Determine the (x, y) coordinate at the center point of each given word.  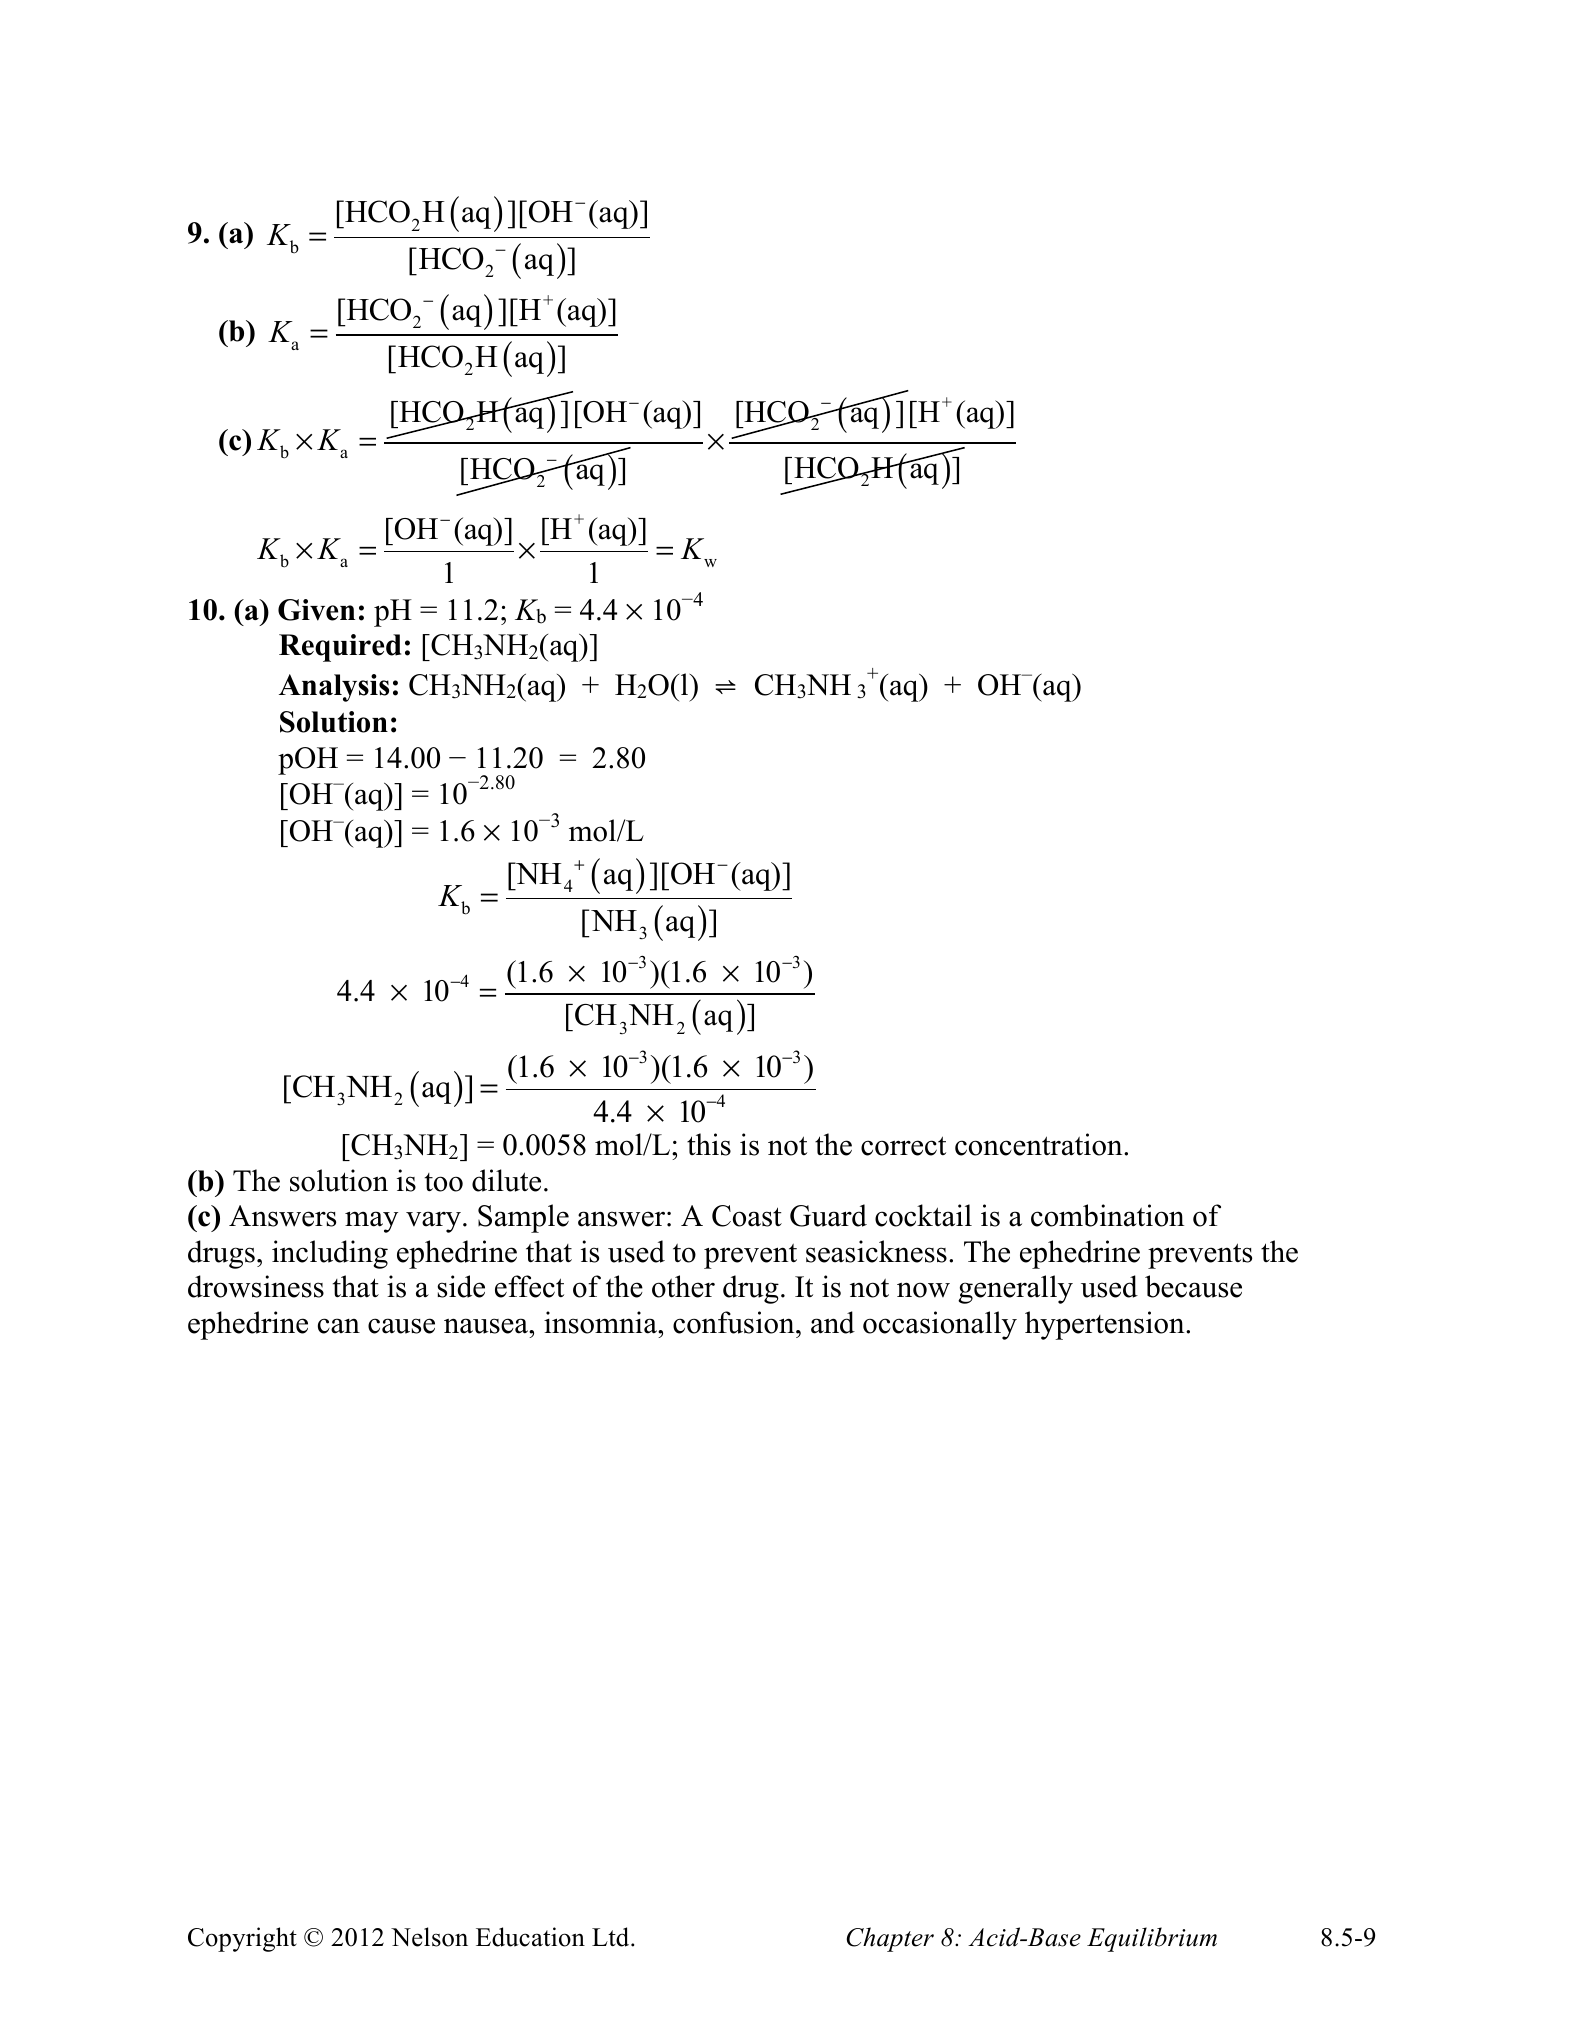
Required (340, 648)
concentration (1040, 1144)
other (683, 1286)
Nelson (429, 1937)
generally (1015, 1289)
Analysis (334, 688)
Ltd (612, 1937)
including (330, 1254)
